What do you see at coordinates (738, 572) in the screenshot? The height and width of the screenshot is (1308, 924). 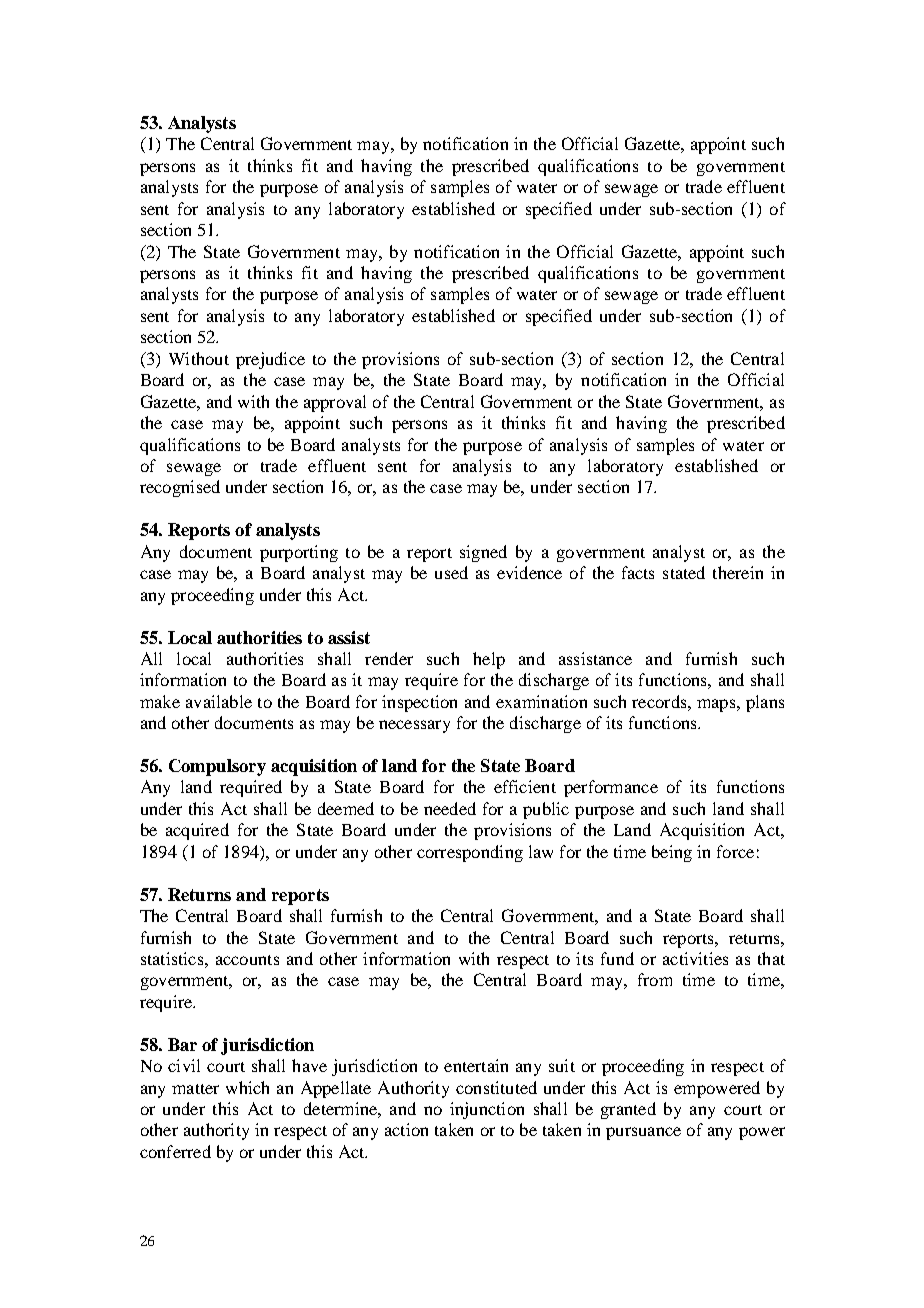 I see `therein` at bounding box center [738, 572].
